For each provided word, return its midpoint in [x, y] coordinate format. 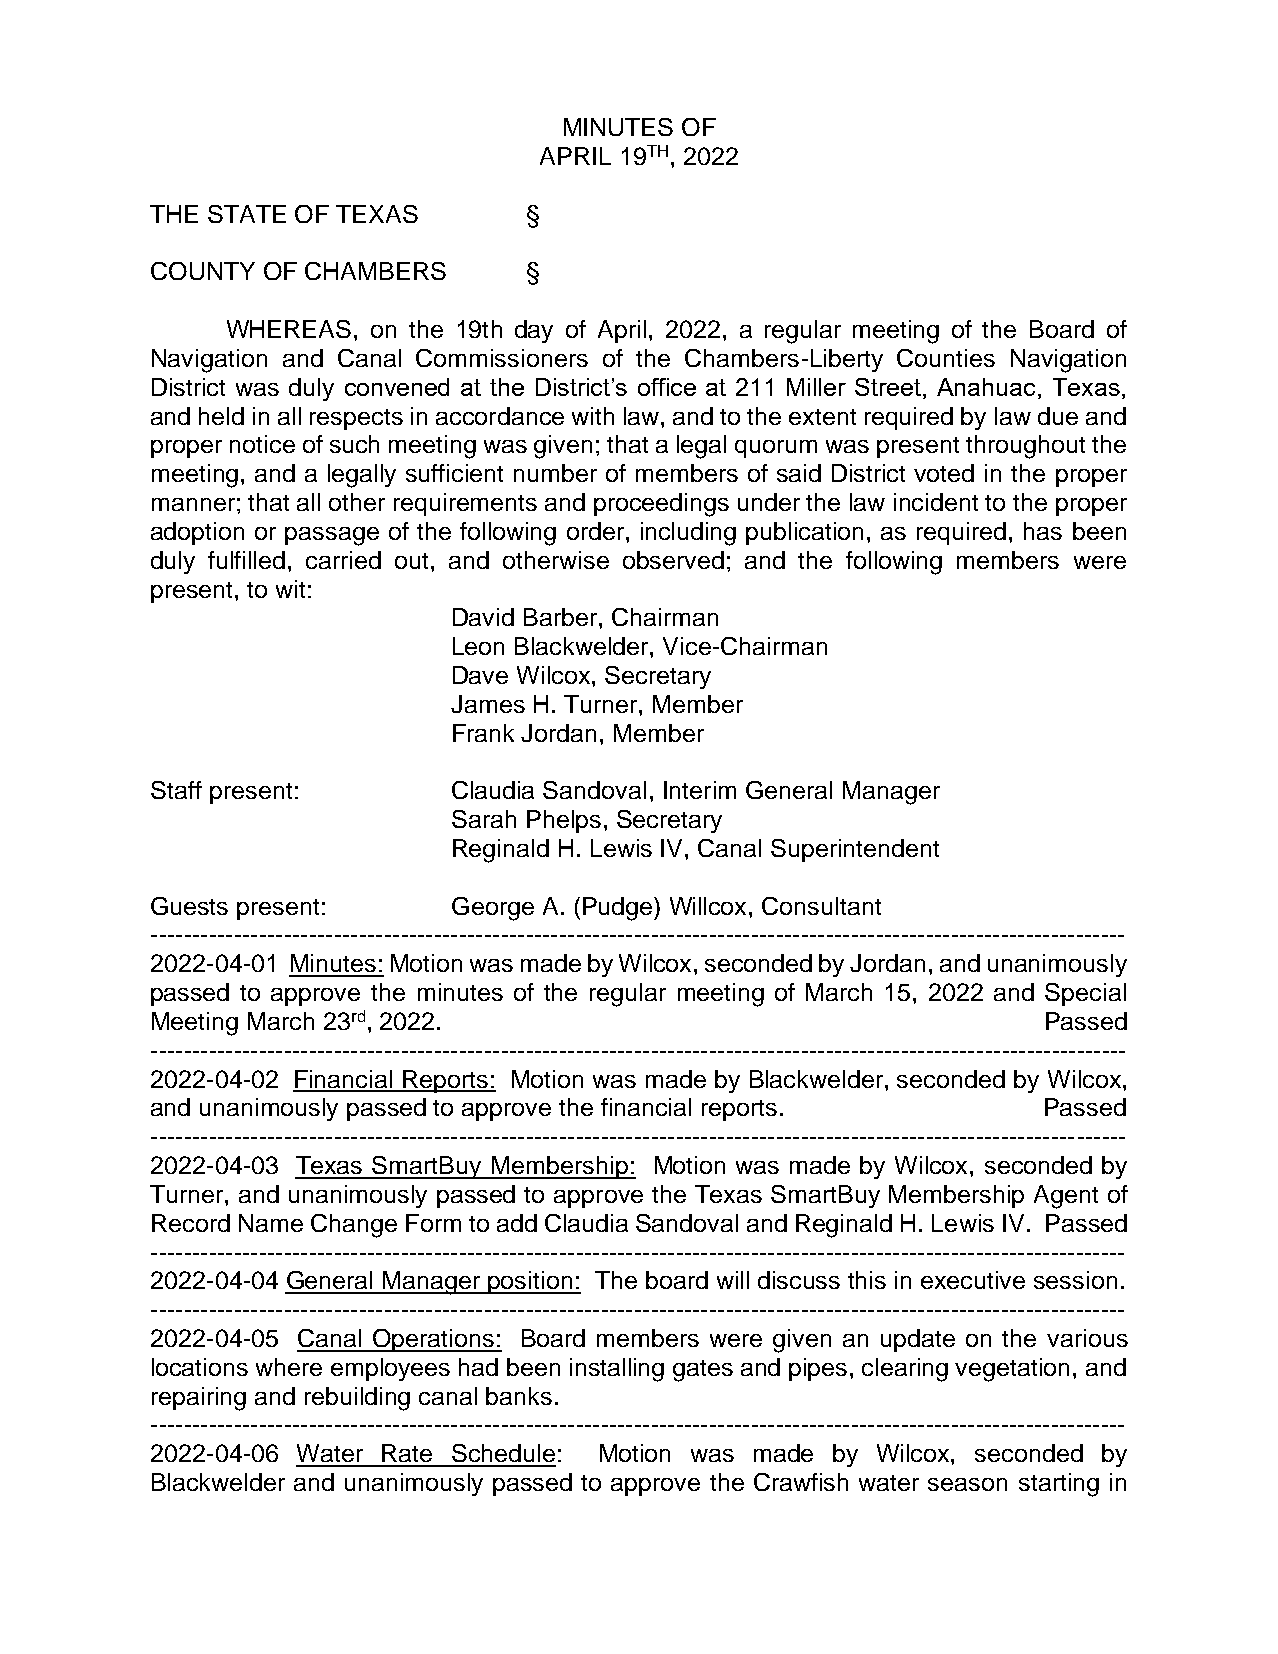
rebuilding [357, 1399]
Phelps [564, 821]
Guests [189, 906]
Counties [946, 358]
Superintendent [855, 850]
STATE [247, 214]
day [534, 331]
